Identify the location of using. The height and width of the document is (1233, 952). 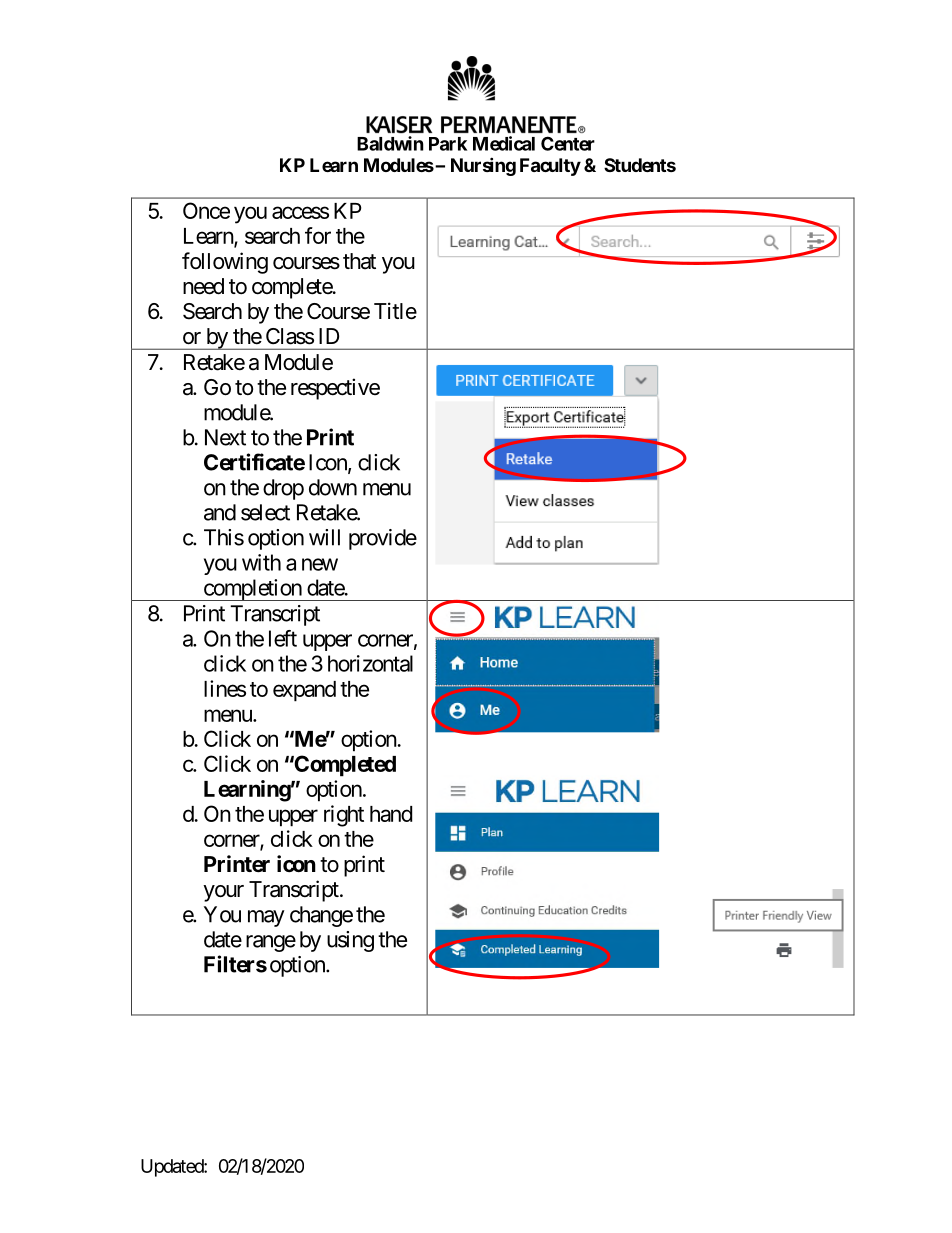
(350, 941).
